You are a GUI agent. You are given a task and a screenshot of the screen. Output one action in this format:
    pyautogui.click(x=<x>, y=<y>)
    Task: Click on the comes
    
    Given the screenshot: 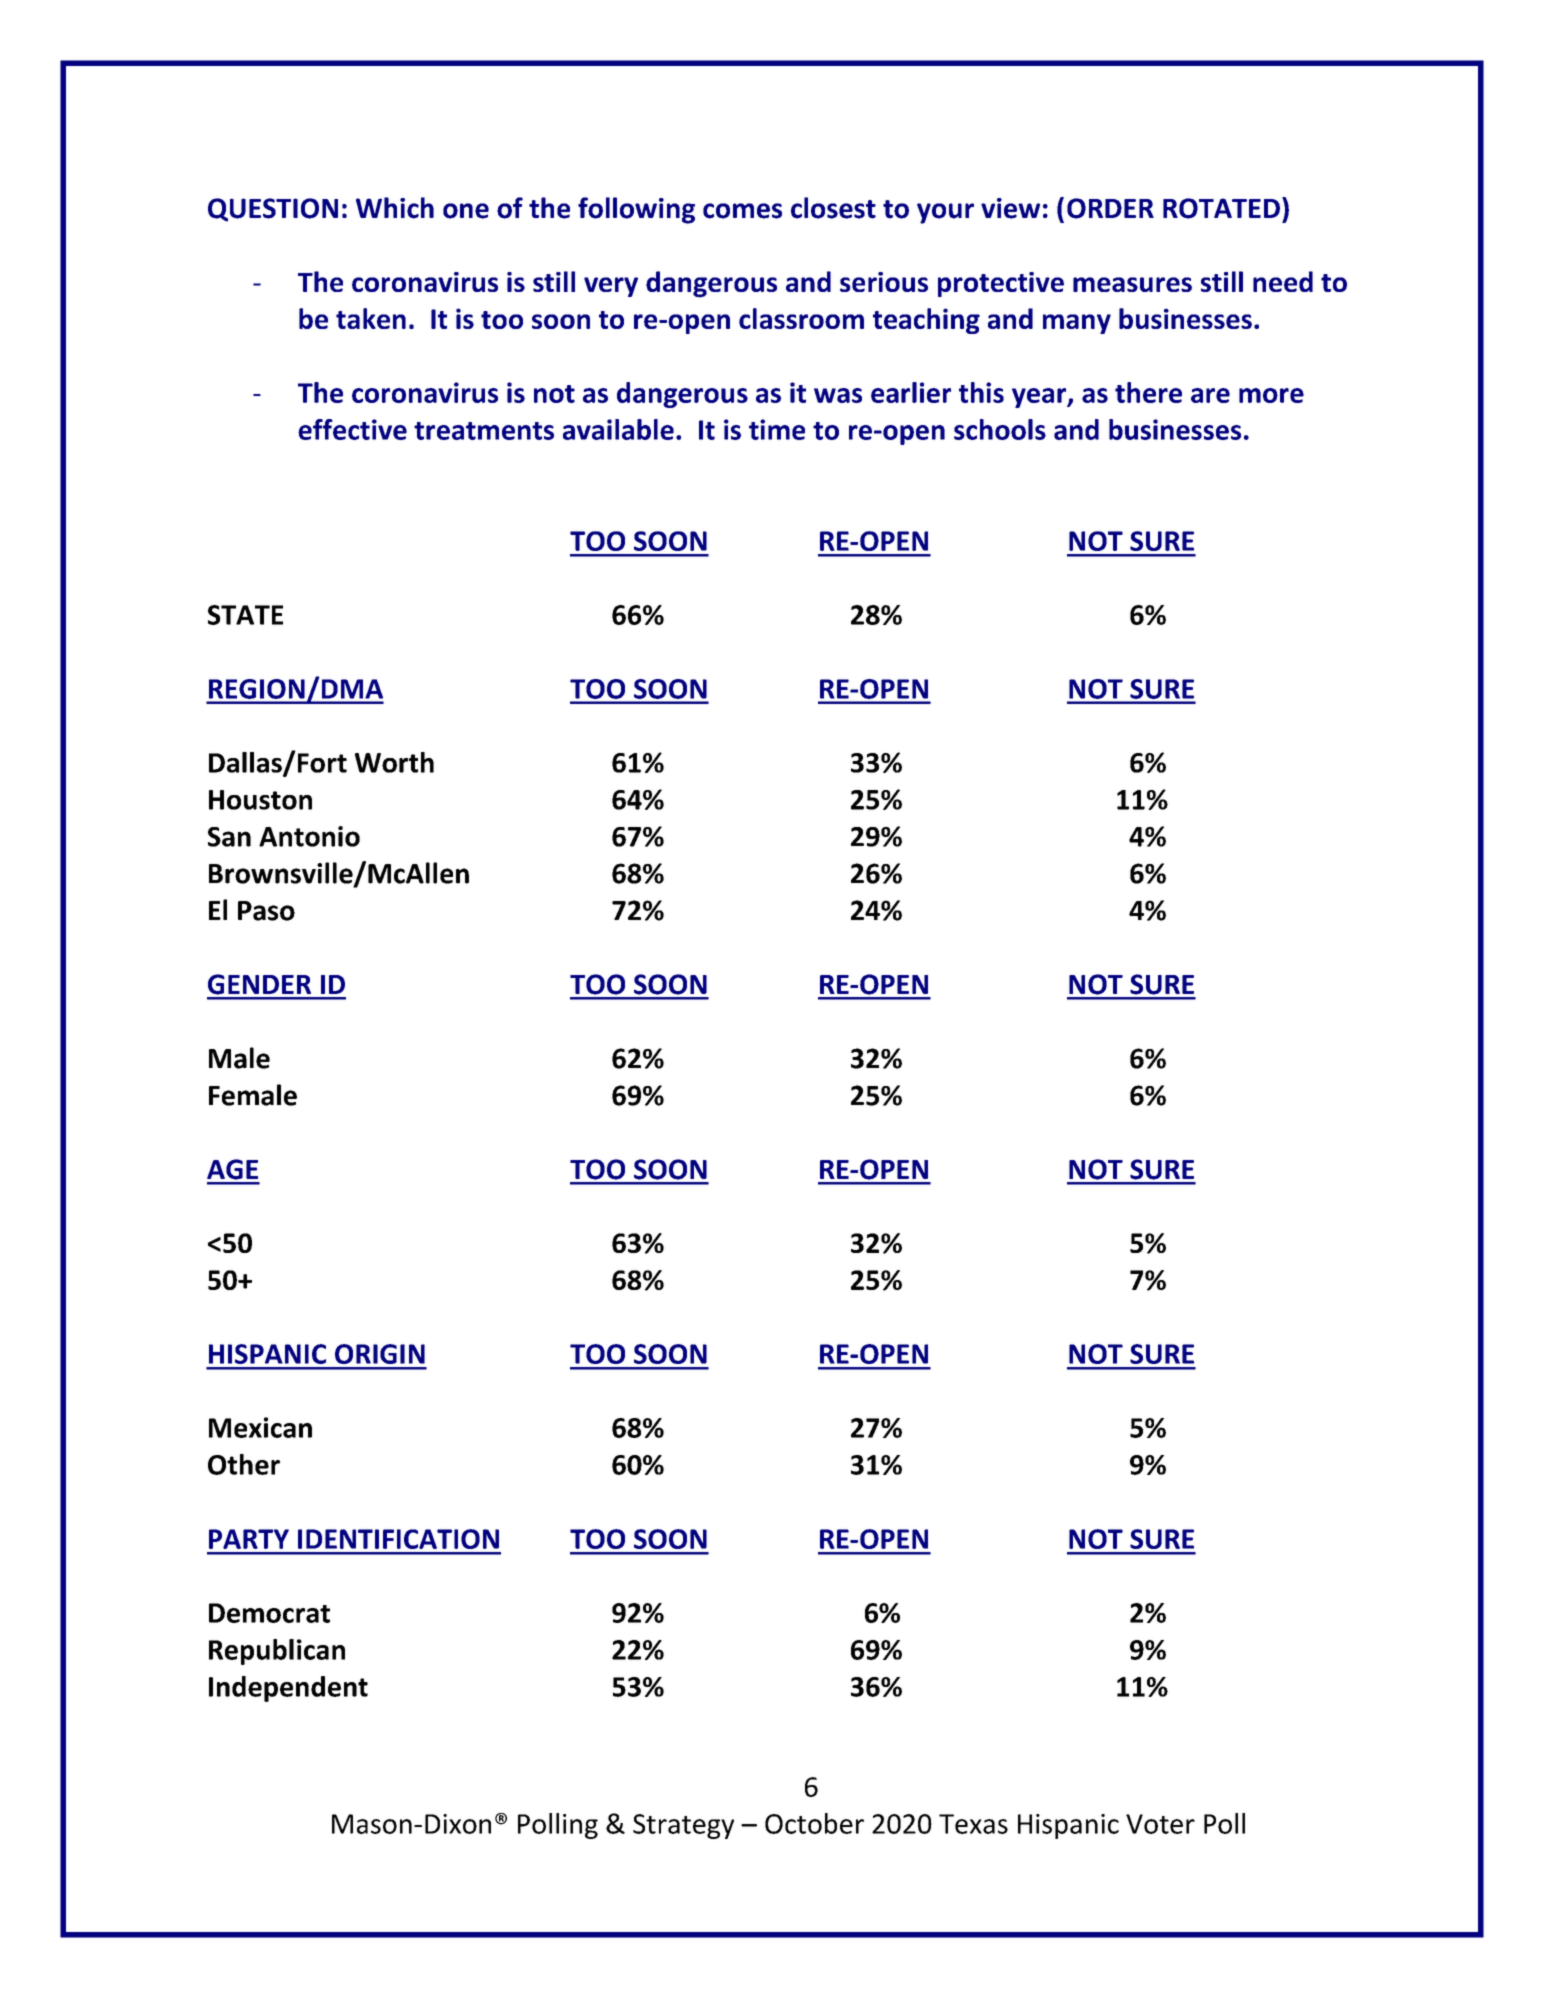 What is the action you would take?
    pyautogui.click(x=742, y=211)
